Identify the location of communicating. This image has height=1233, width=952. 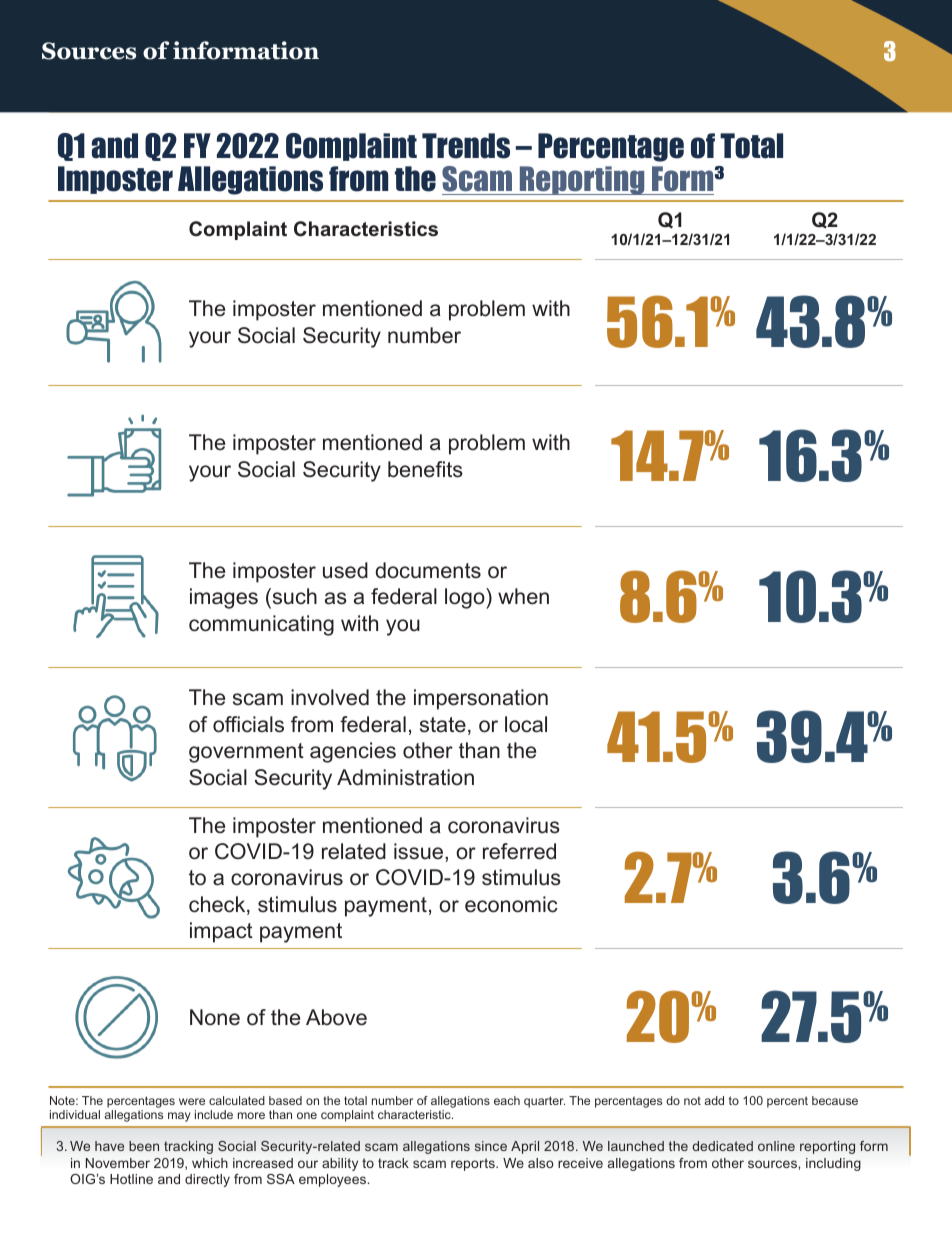
(261, 625).
